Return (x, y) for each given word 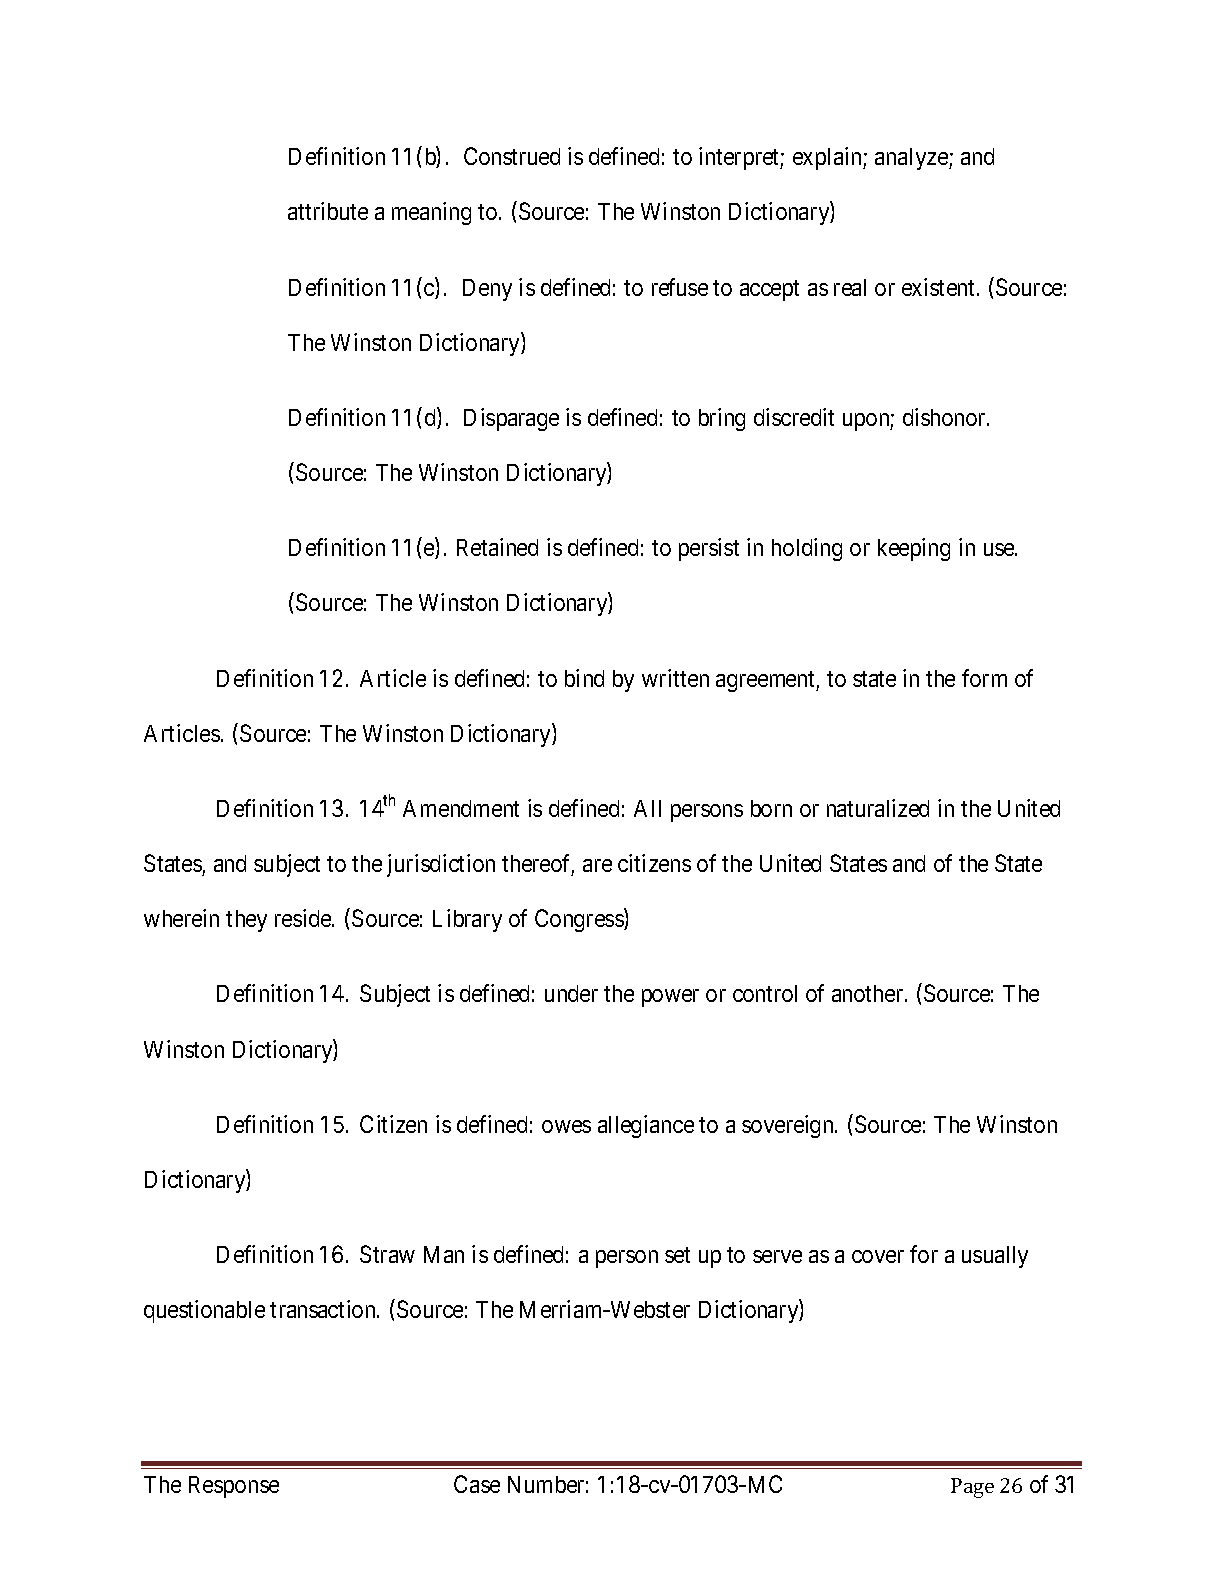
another (869, 993)
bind (584, 678)
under (571, 993)
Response (234, 1487)
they (246, 921)
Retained (497, 547)
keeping (914, 549)
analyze (912, 159)
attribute (328, 211)
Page (972, 1488)
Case (477, 1484)
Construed (512, 156)
